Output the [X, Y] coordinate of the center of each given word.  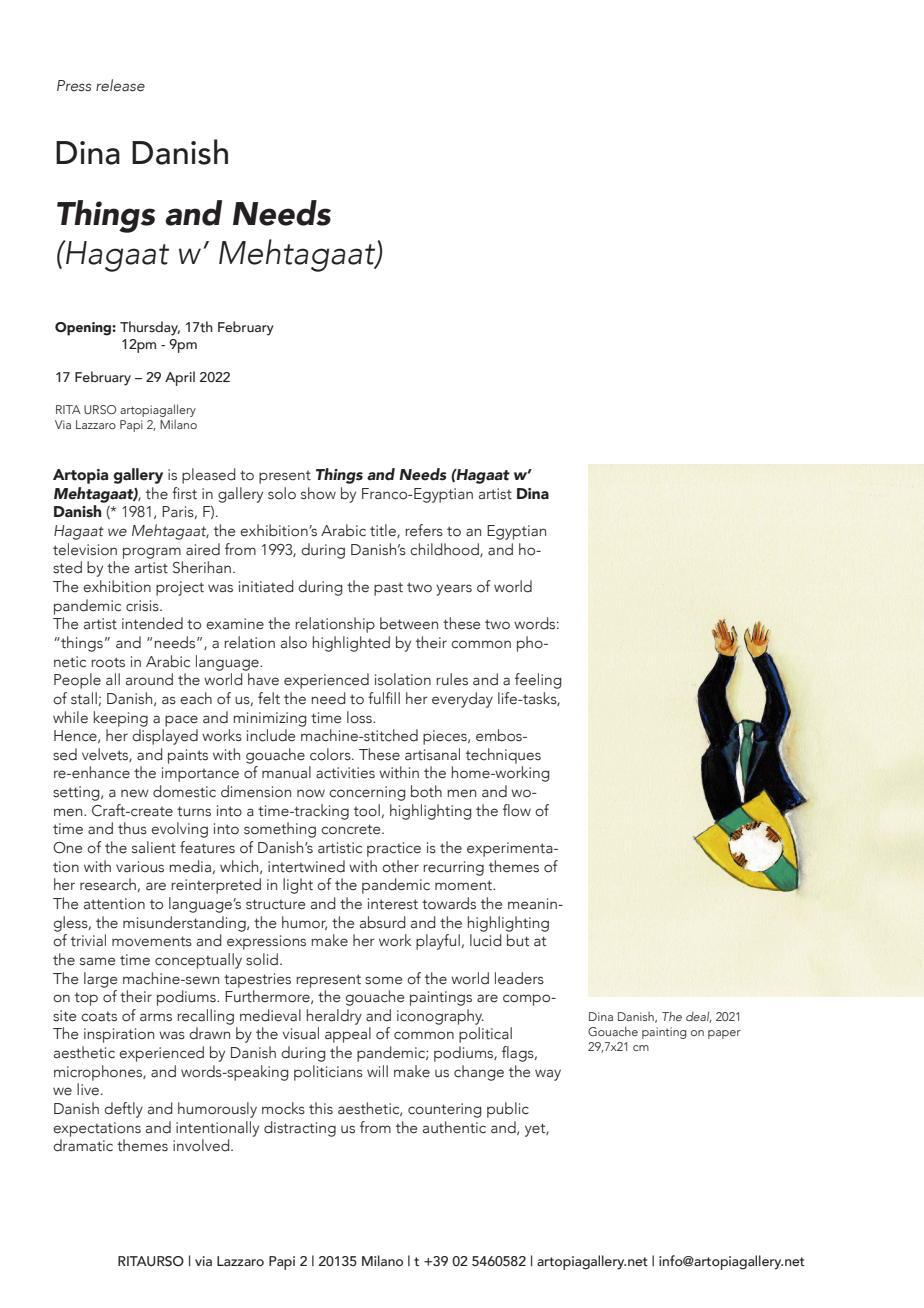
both [426, 791]
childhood [445, 550]
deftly [123, 1110]
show [318, 493]
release [120, 85]
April [180, 378]
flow [517, 810]
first [184, 493]
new [135, 793]
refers [424, 530]
